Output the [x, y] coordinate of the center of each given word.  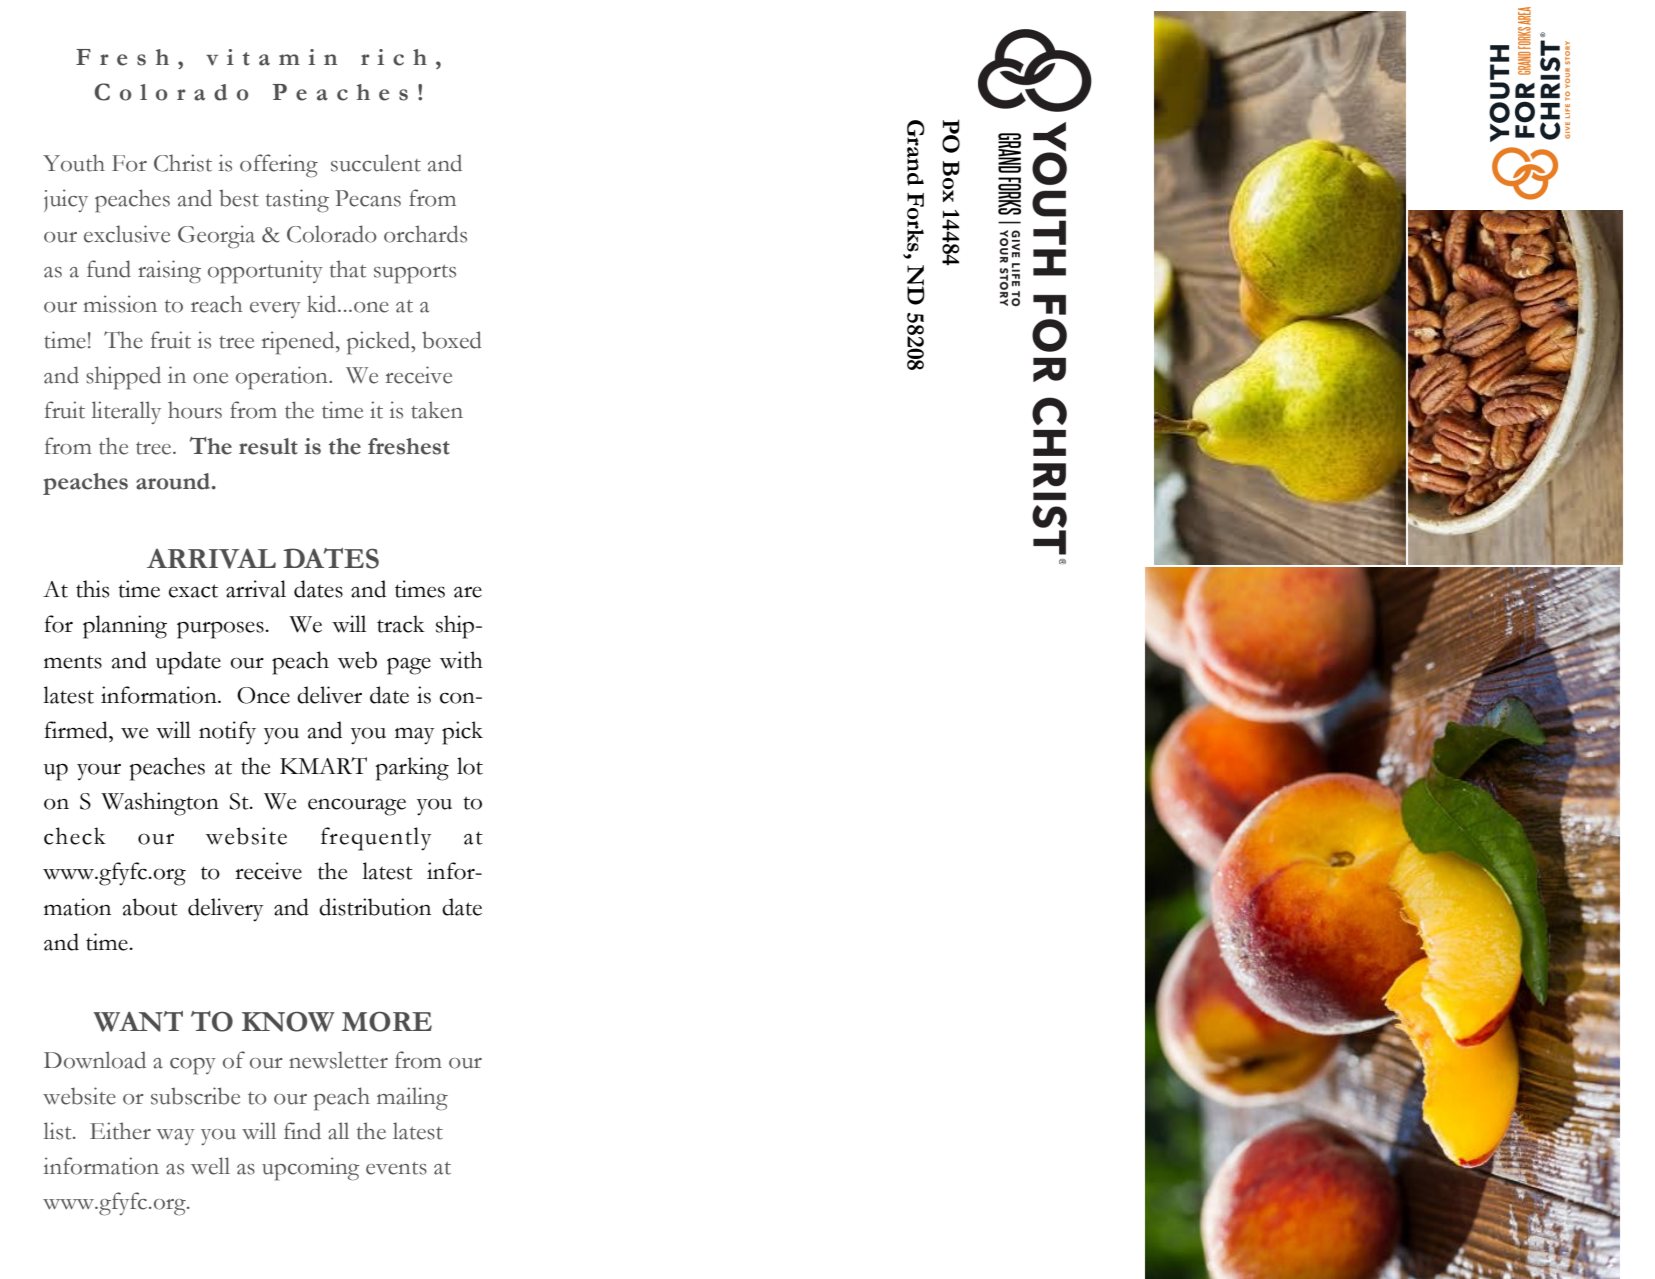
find [302, 1131]
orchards [425, 234]
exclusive [127, 234]
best [239, 198]
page [409, 666]
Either [120, 1131]
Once [263, 695]
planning [125, 627]
